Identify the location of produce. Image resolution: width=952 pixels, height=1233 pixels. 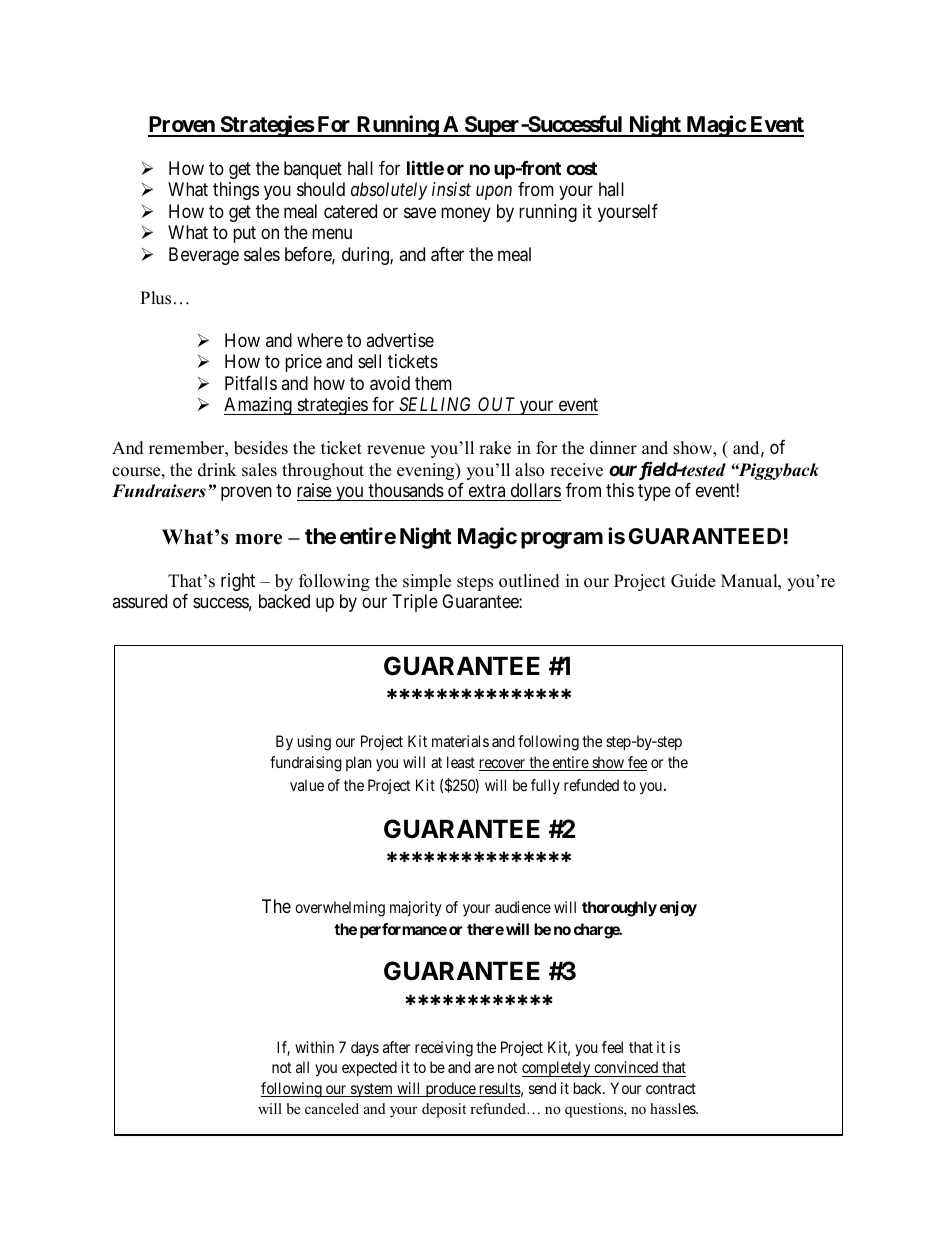
(450, 1089).
